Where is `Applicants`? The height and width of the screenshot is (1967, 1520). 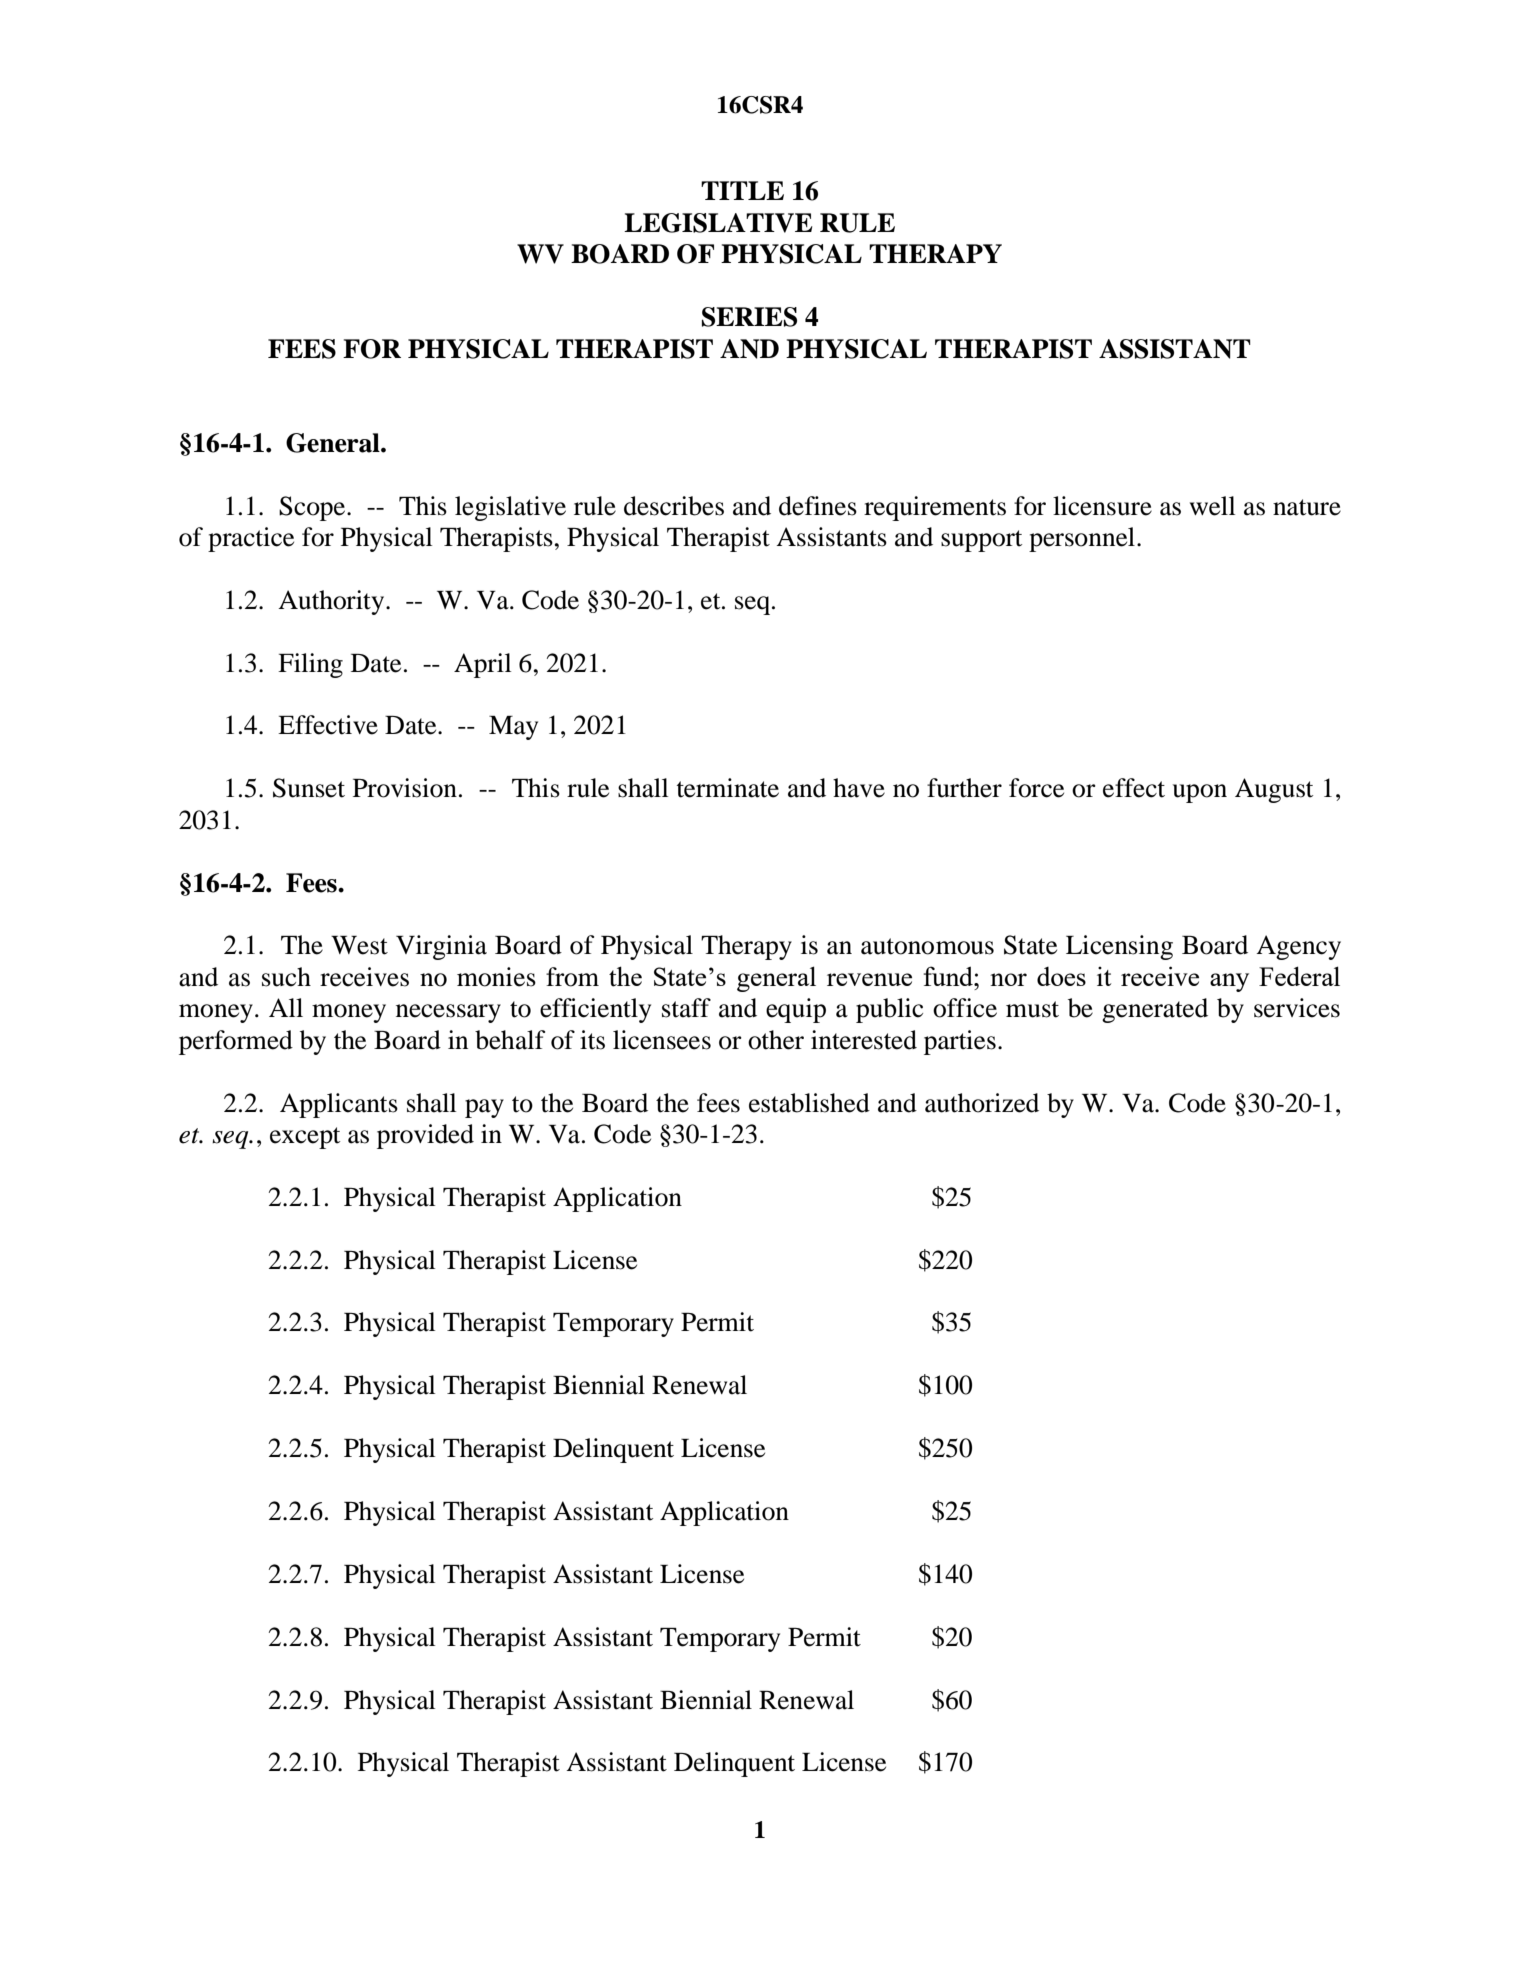 Applicants is located at coordinates (339, 1105).
